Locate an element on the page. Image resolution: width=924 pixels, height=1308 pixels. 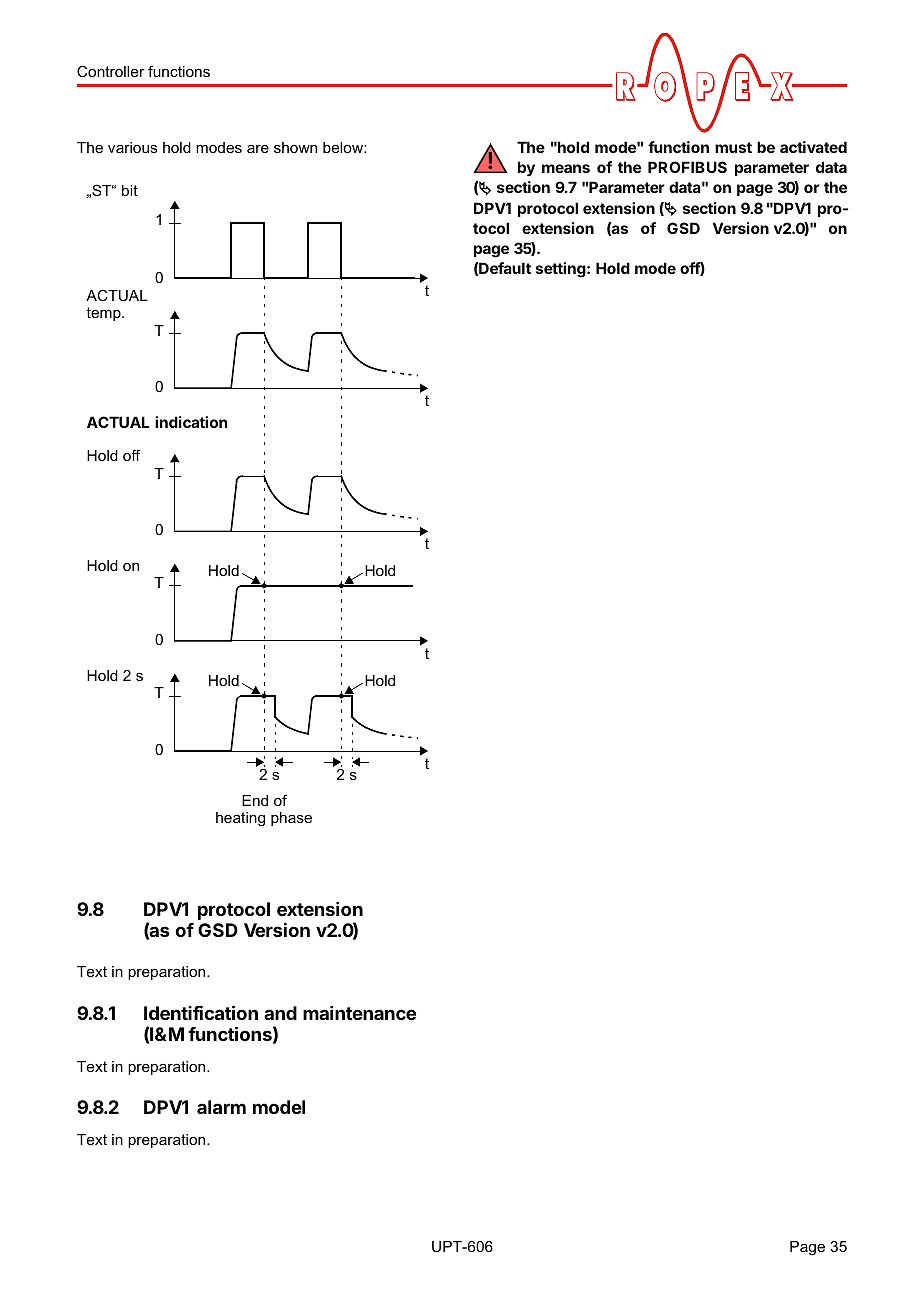
must is located at coordinates (733, 147).
